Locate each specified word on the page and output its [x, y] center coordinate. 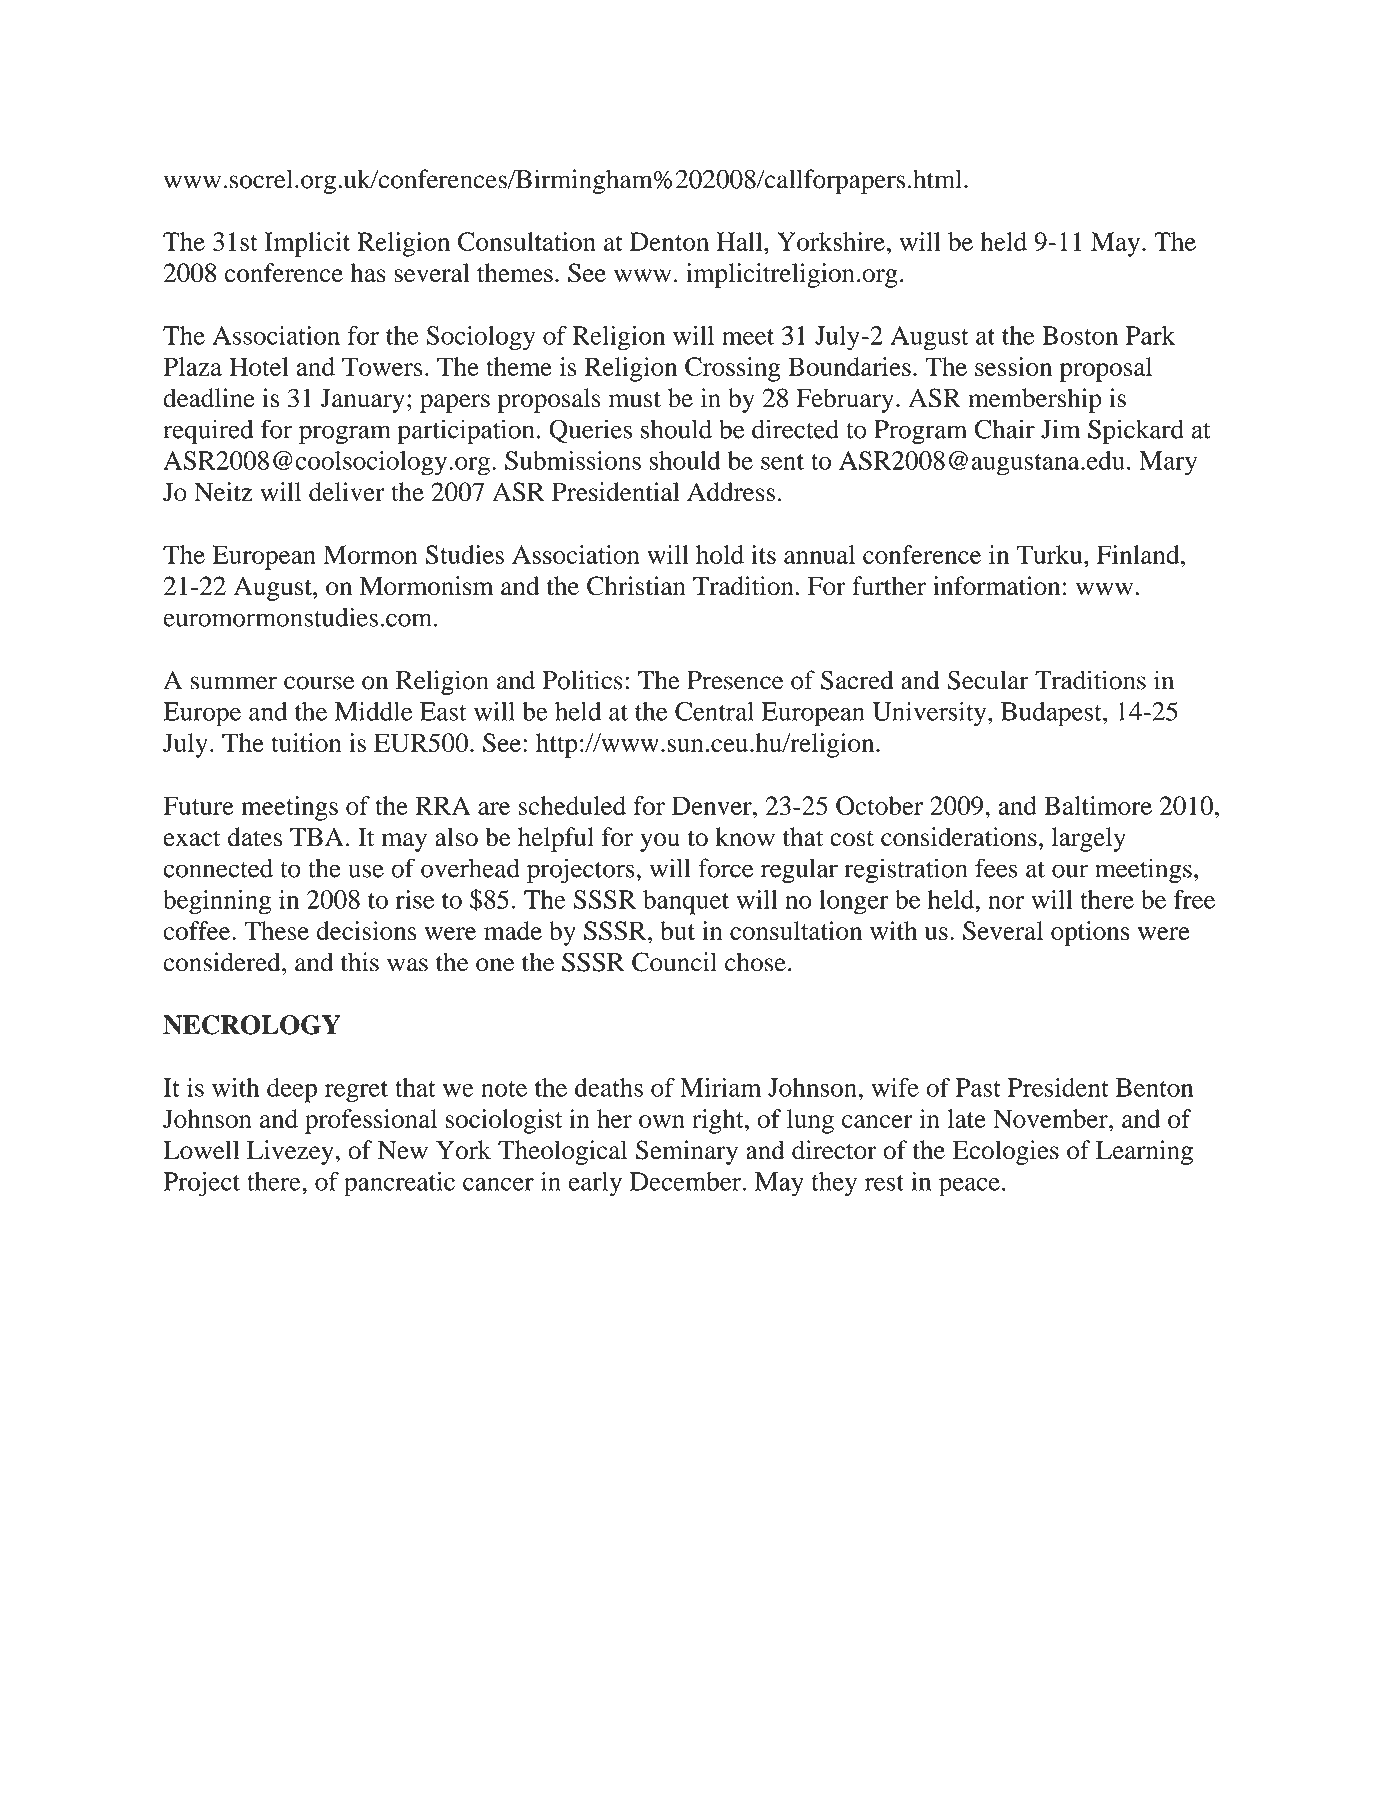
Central [714, 711]
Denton [669, 241]
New [403, 1150]
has [368, 273]
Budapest [1052, 714]
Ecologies [1006, 1152]
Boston [1080, 335]
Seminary [687, 1152]
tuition [306, 742]
